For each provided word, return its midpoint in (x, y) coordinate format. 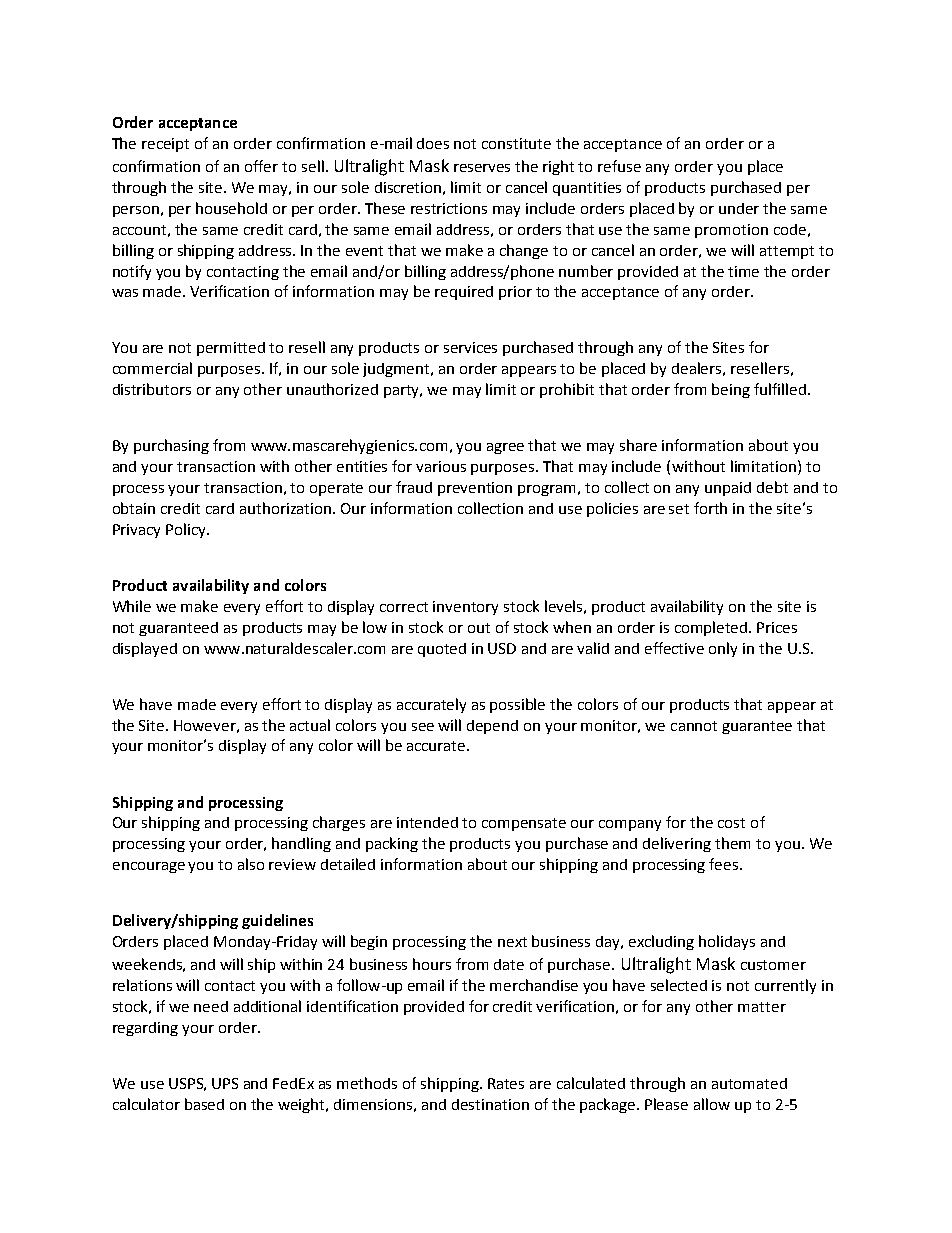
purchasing (171, 446)
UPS (225, 1083)
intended (427, 822)
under (739, 208)
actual (310, 725)
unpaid (728, 489)
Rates (506, 1083)
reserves (482, 168)
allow (712, 1104)
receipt (165, 145)
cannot (694, 726)
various (441, 466)
